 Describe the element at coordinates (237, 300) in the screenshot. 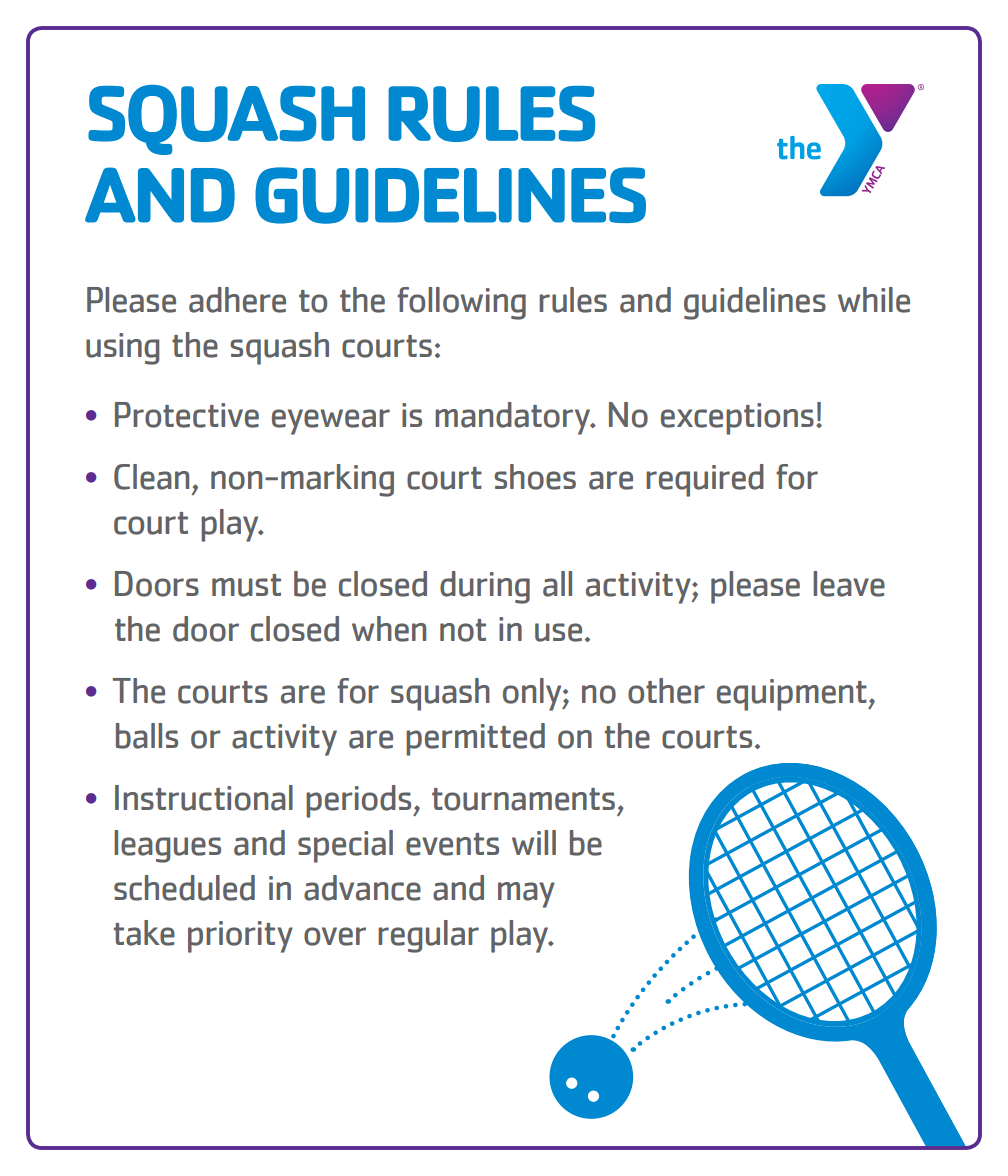

I see `adhere` at that location.
